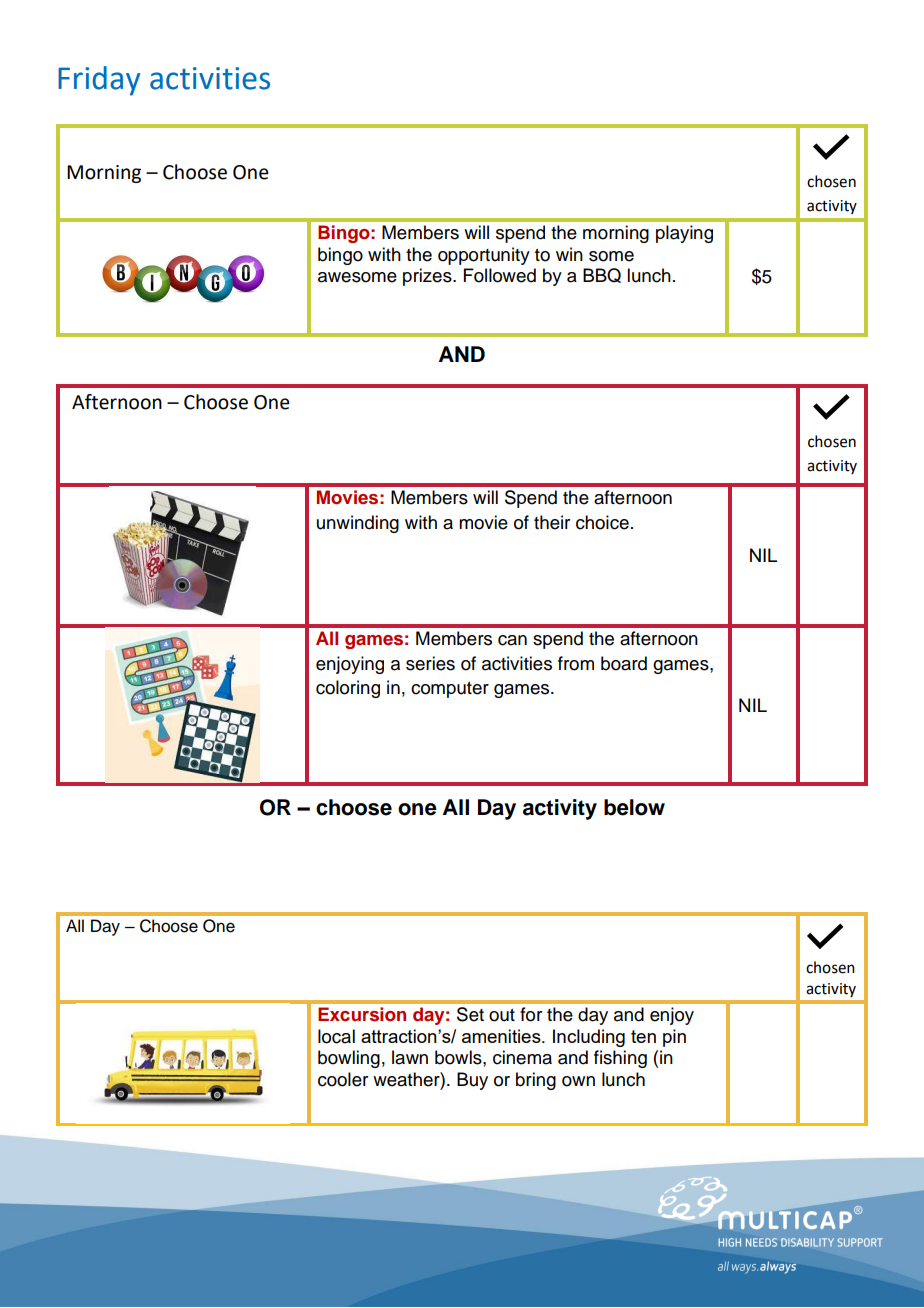  Describe the element at coordinates (358, 524) in the screenshot. I see `unwinding` at that location.
